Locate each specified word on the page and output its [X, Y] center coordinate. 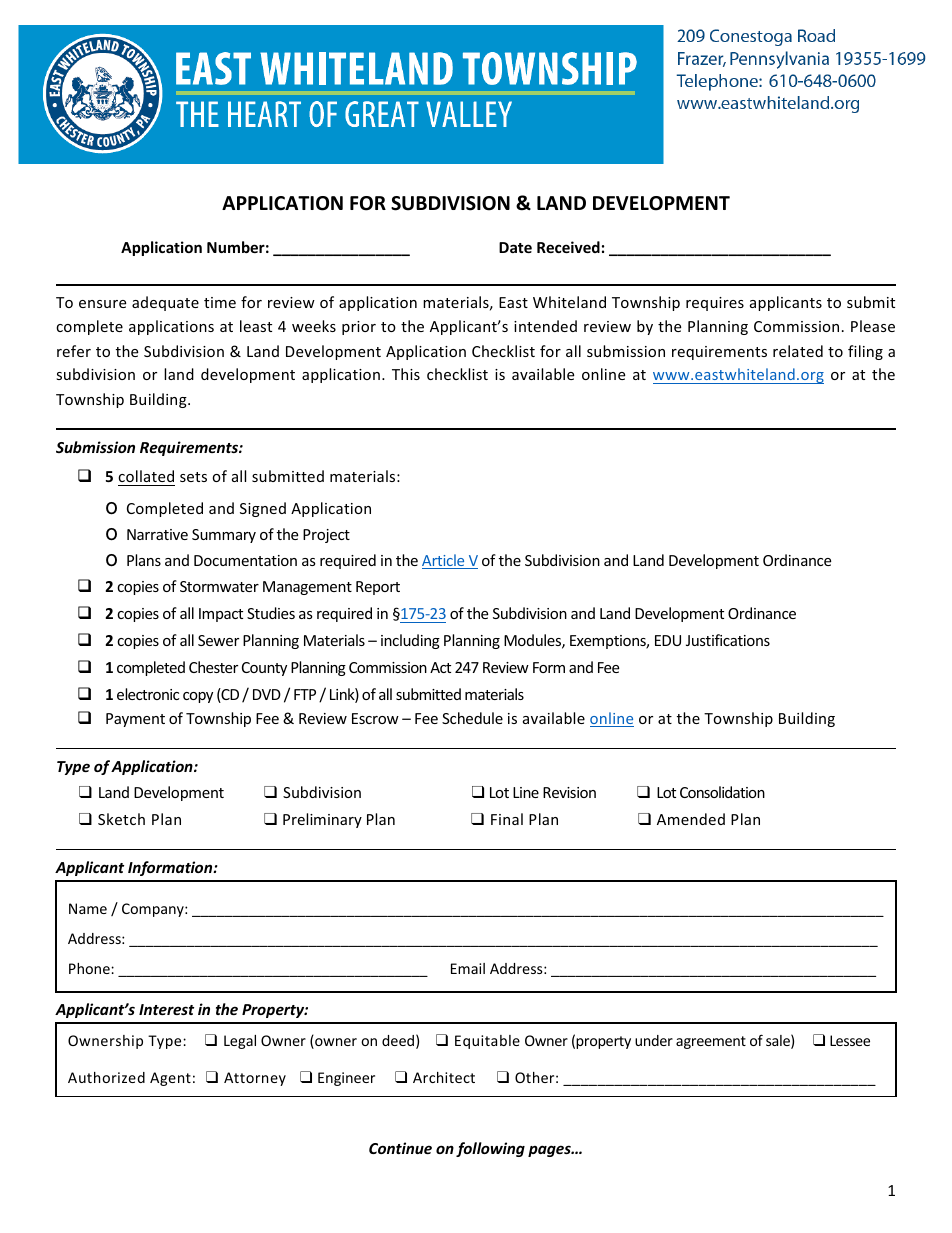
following [490, 1149]
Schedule [472, 718]
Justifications [728, 640]
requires [715, 304]
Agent [170, 1079]
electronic [148, 694]
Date [515, 247]
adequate [165, 303]
